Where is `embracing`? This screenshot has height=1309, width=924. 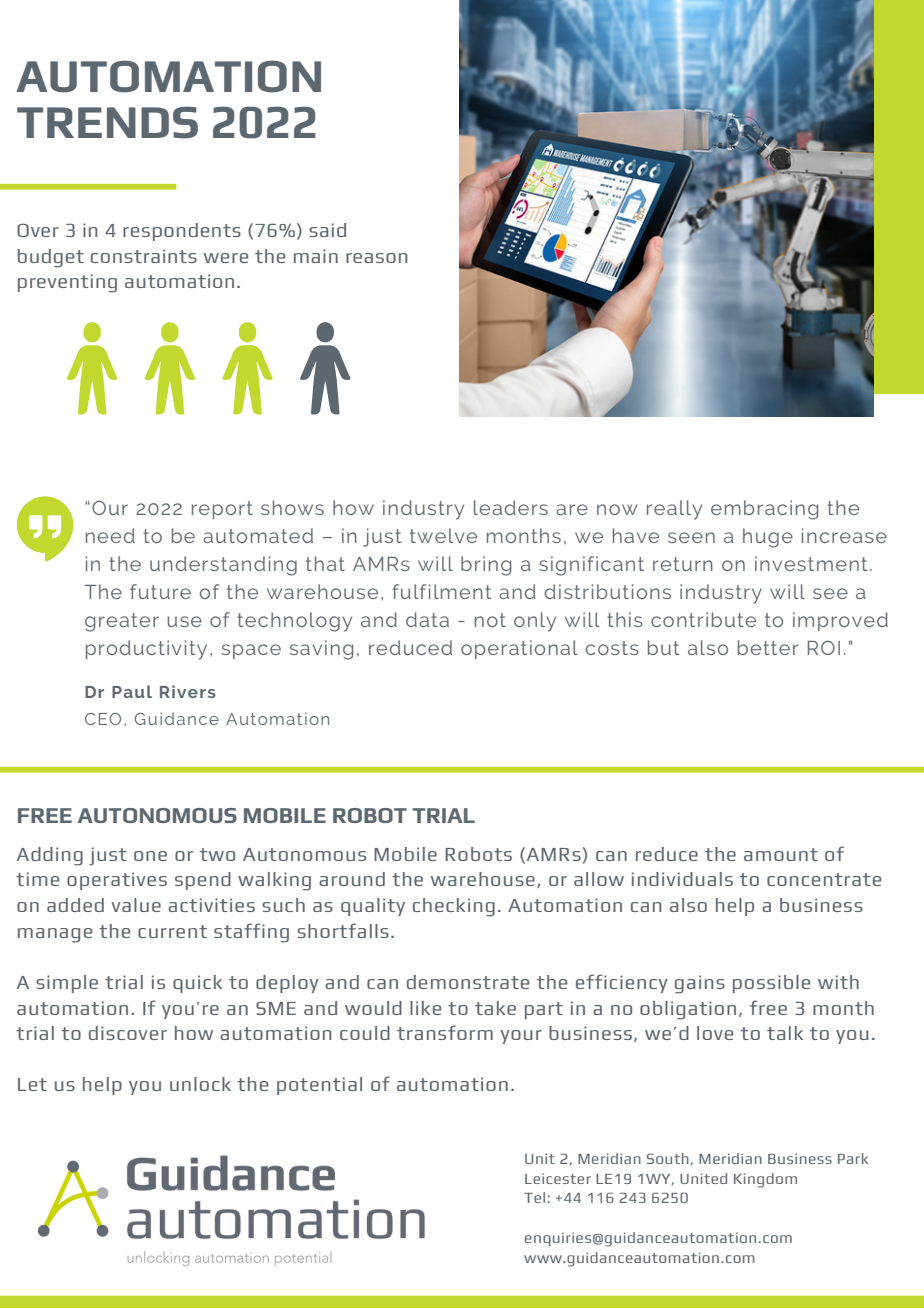
embracing is located at coordinates (764, 510).
